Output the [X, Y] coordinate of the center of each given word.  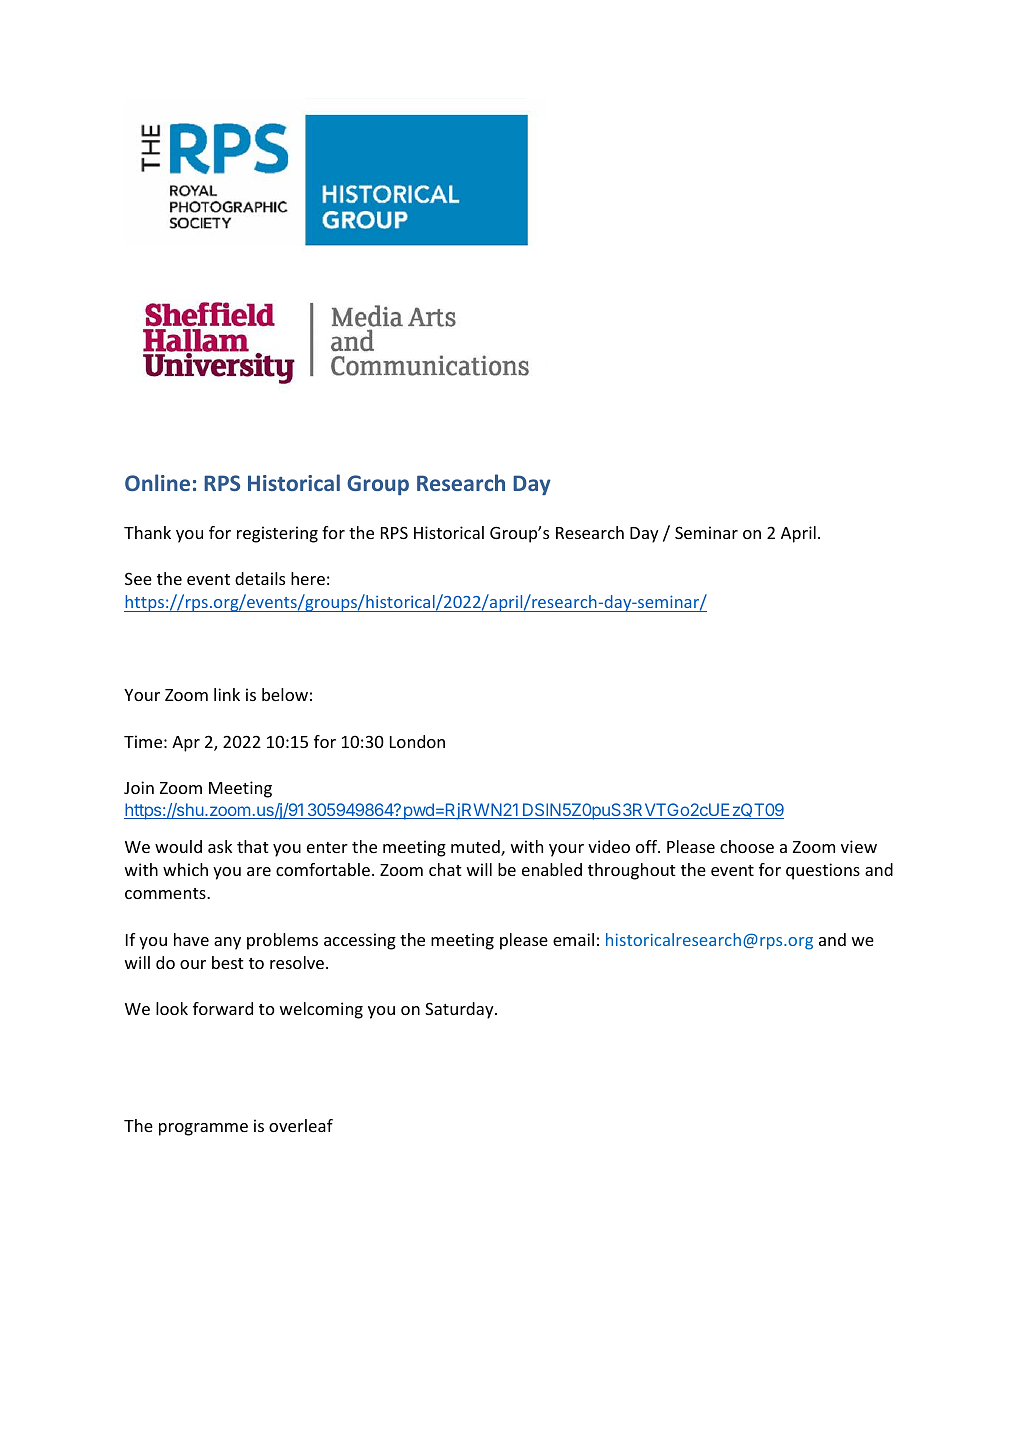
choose [747, 846]
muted [476, 848]
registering [277, 534]
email [573, 939]
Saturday [460, 1010]
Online [157, 482]
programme [203, 1129]
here [308, 578]
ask [220, 846]
